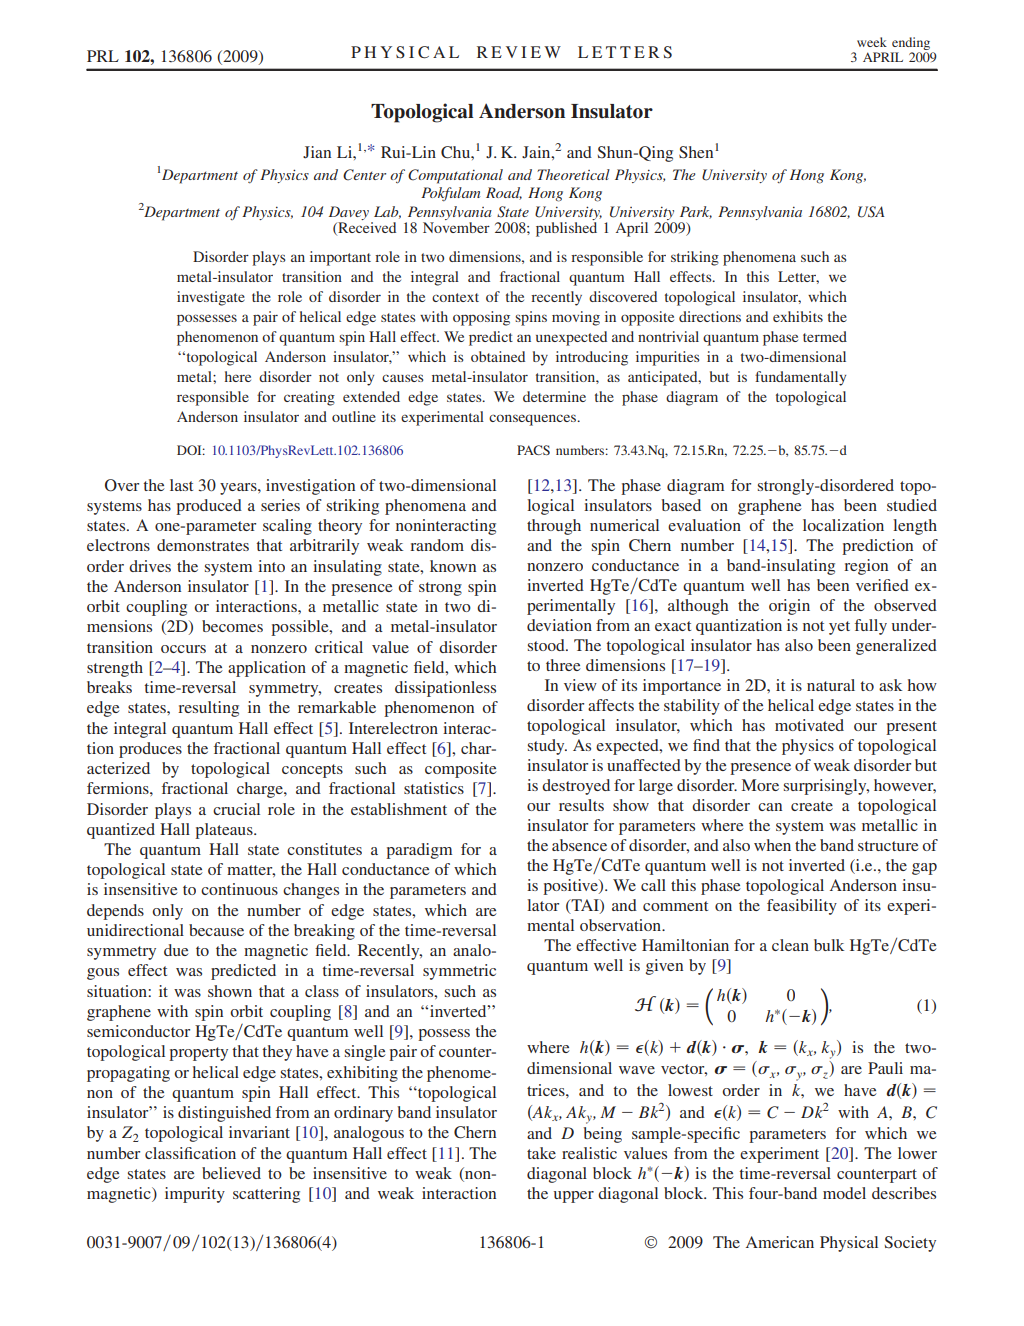 The height and width of the screenshot is (1326, 1024). I want to click on motivated, so click(809, 725).
